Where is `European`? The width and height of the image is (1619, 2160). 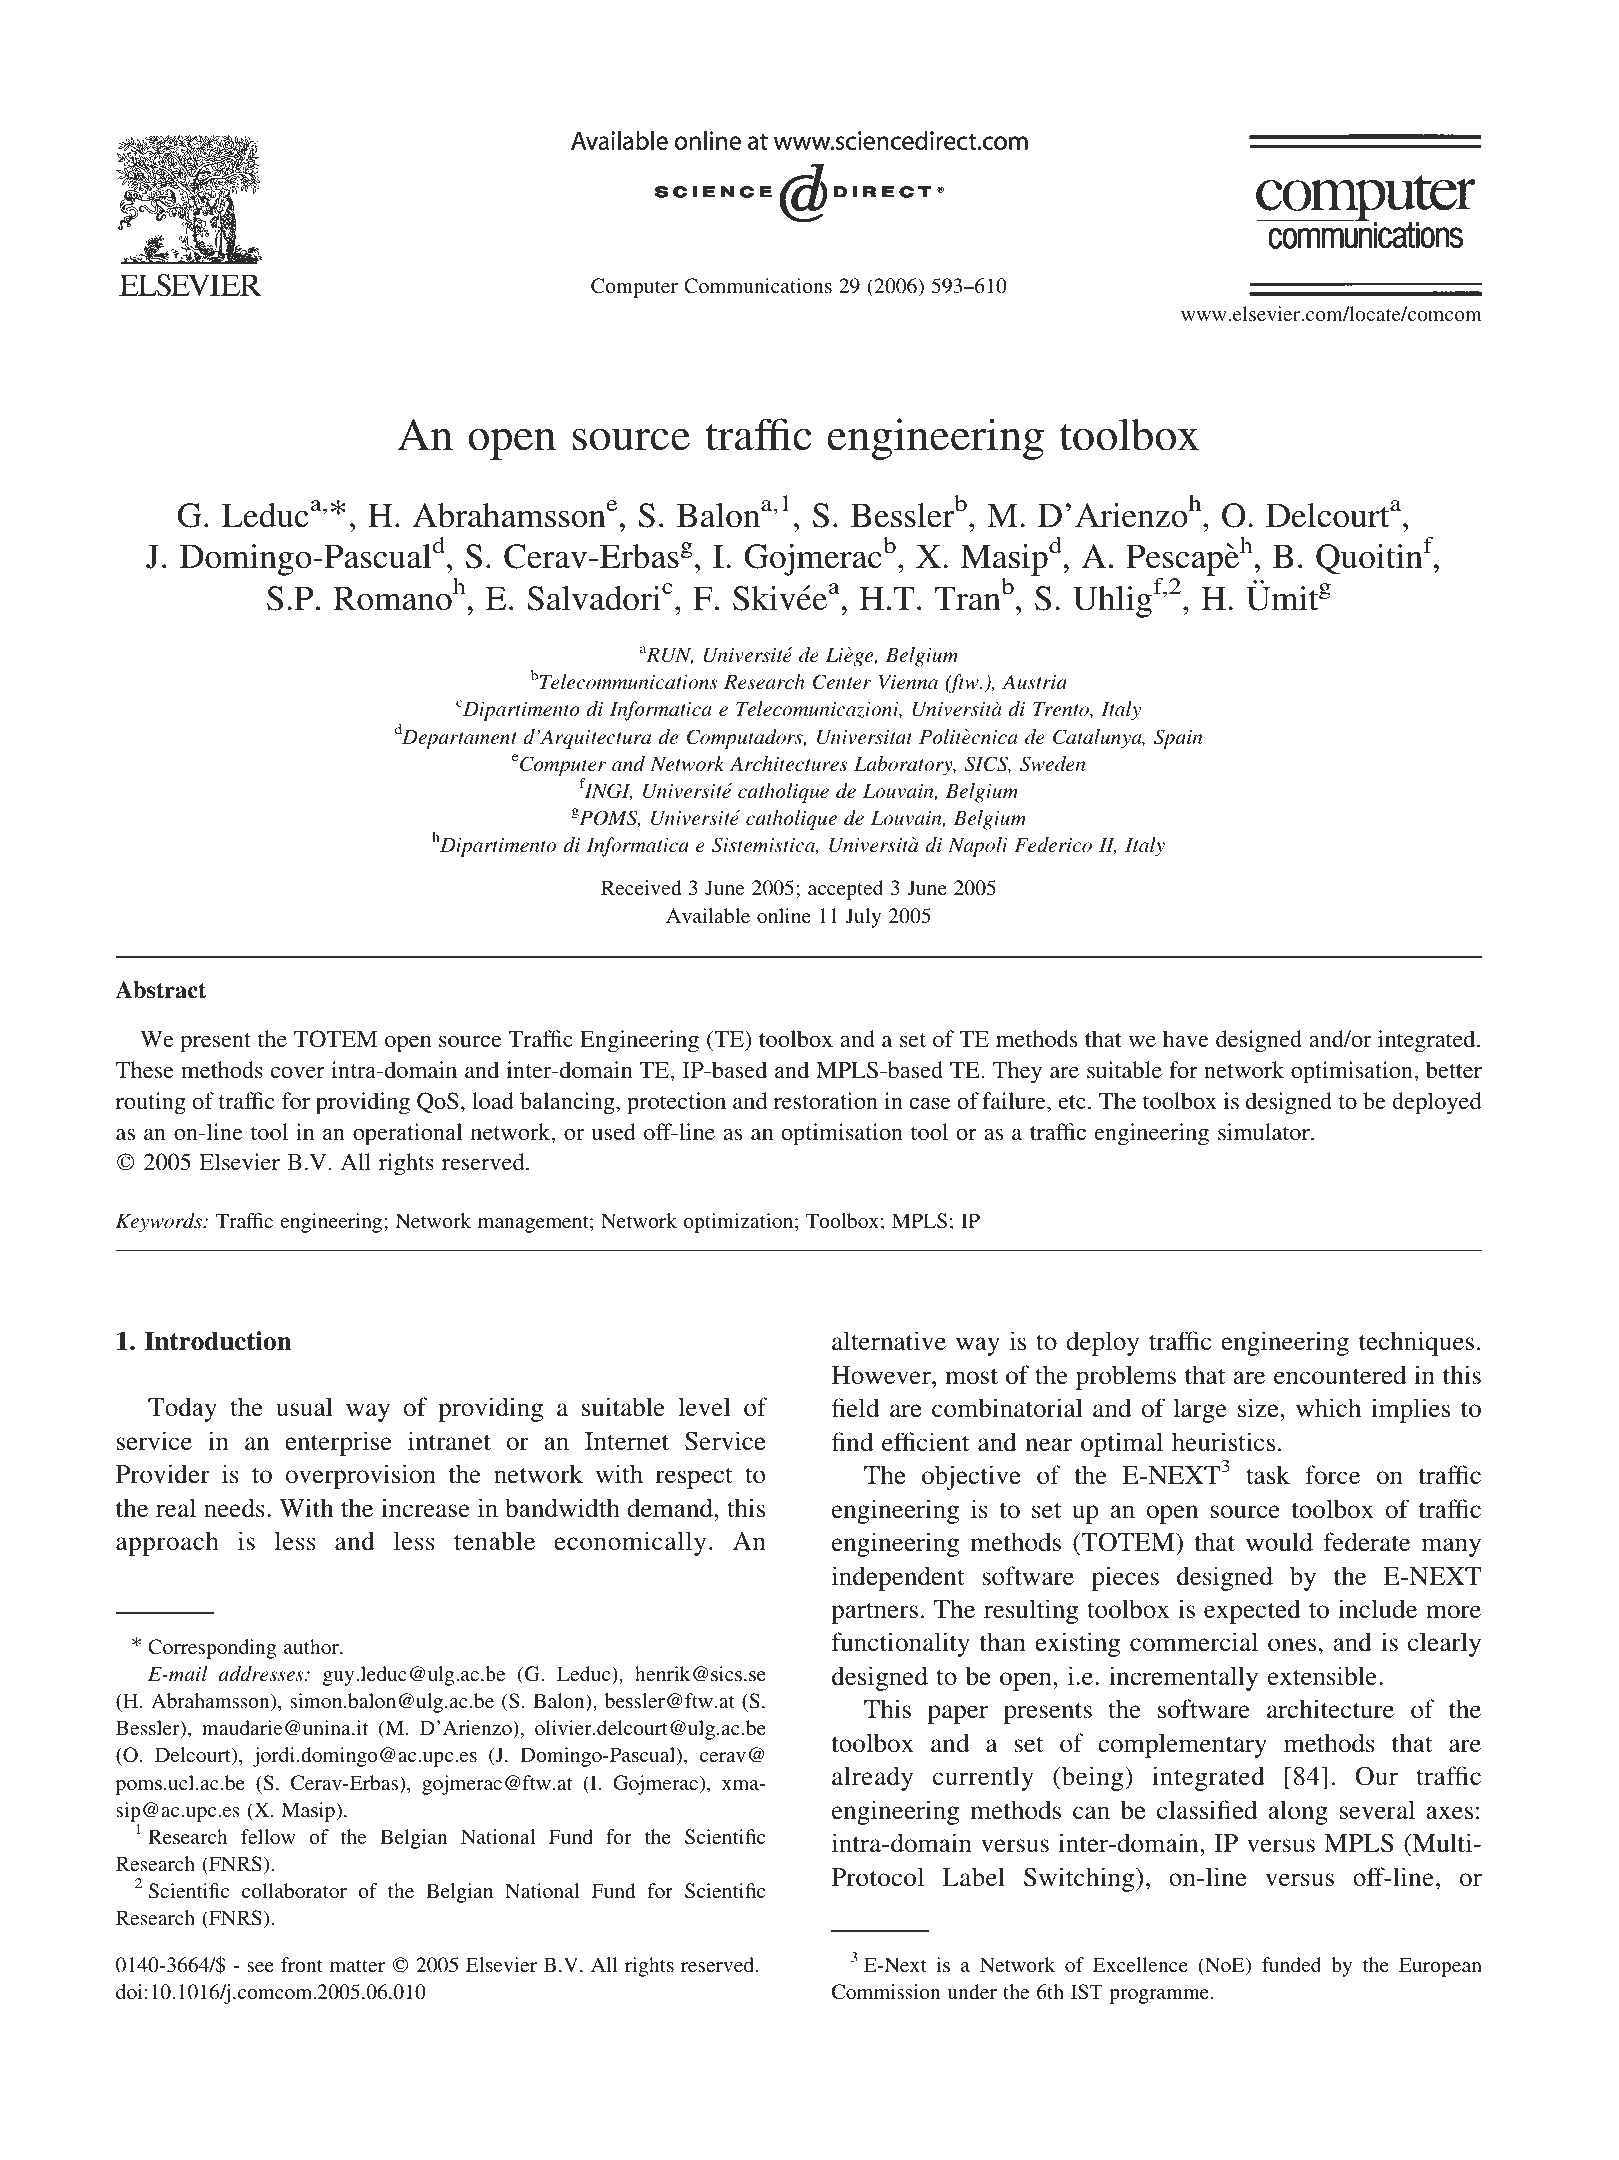 European is located at coordinates (1440, 1967).
